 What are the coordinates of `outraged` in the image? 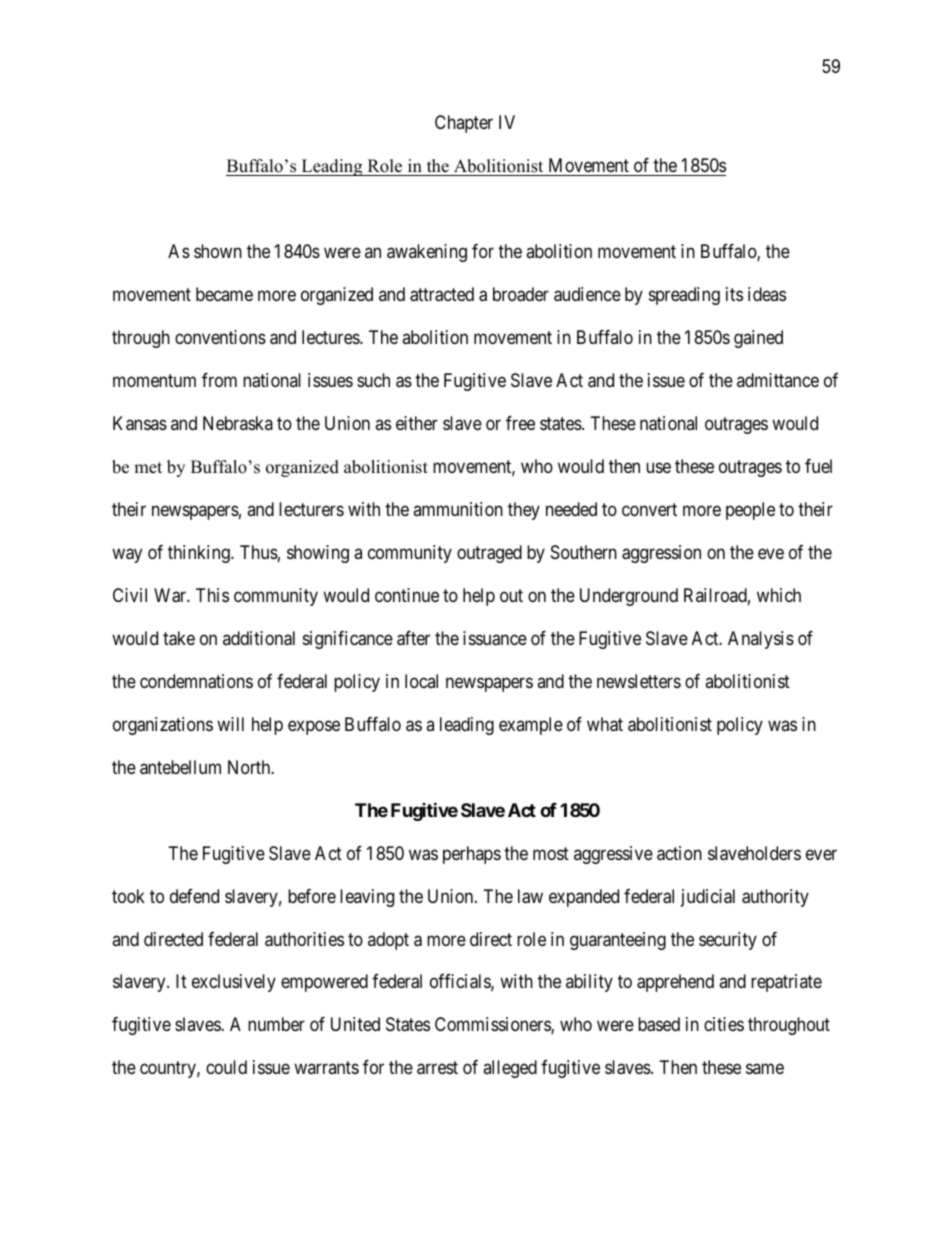 It's located at (489, 554).
